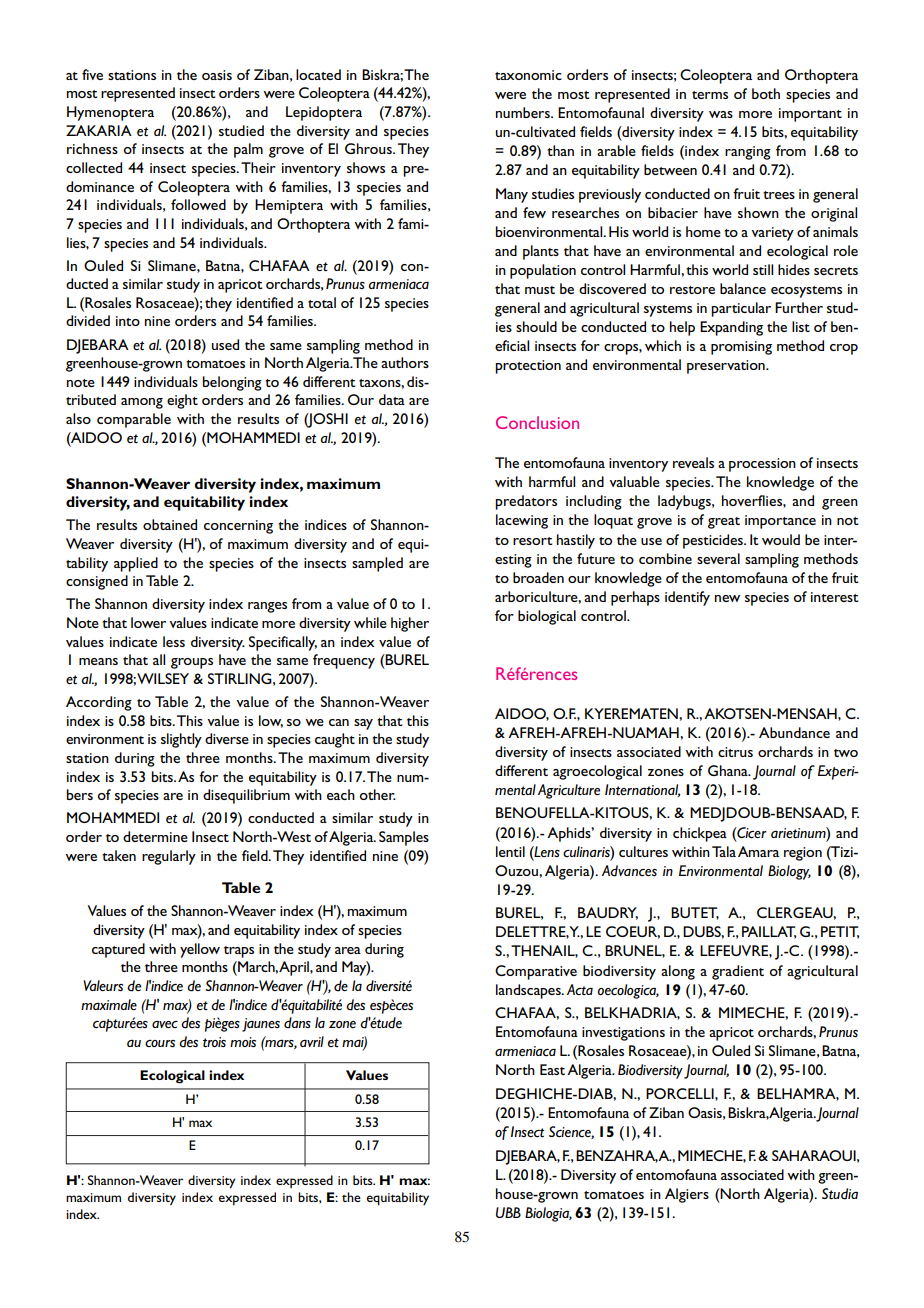 This document has height=1308, width=924. I want to click on less, so click(174, 641).
